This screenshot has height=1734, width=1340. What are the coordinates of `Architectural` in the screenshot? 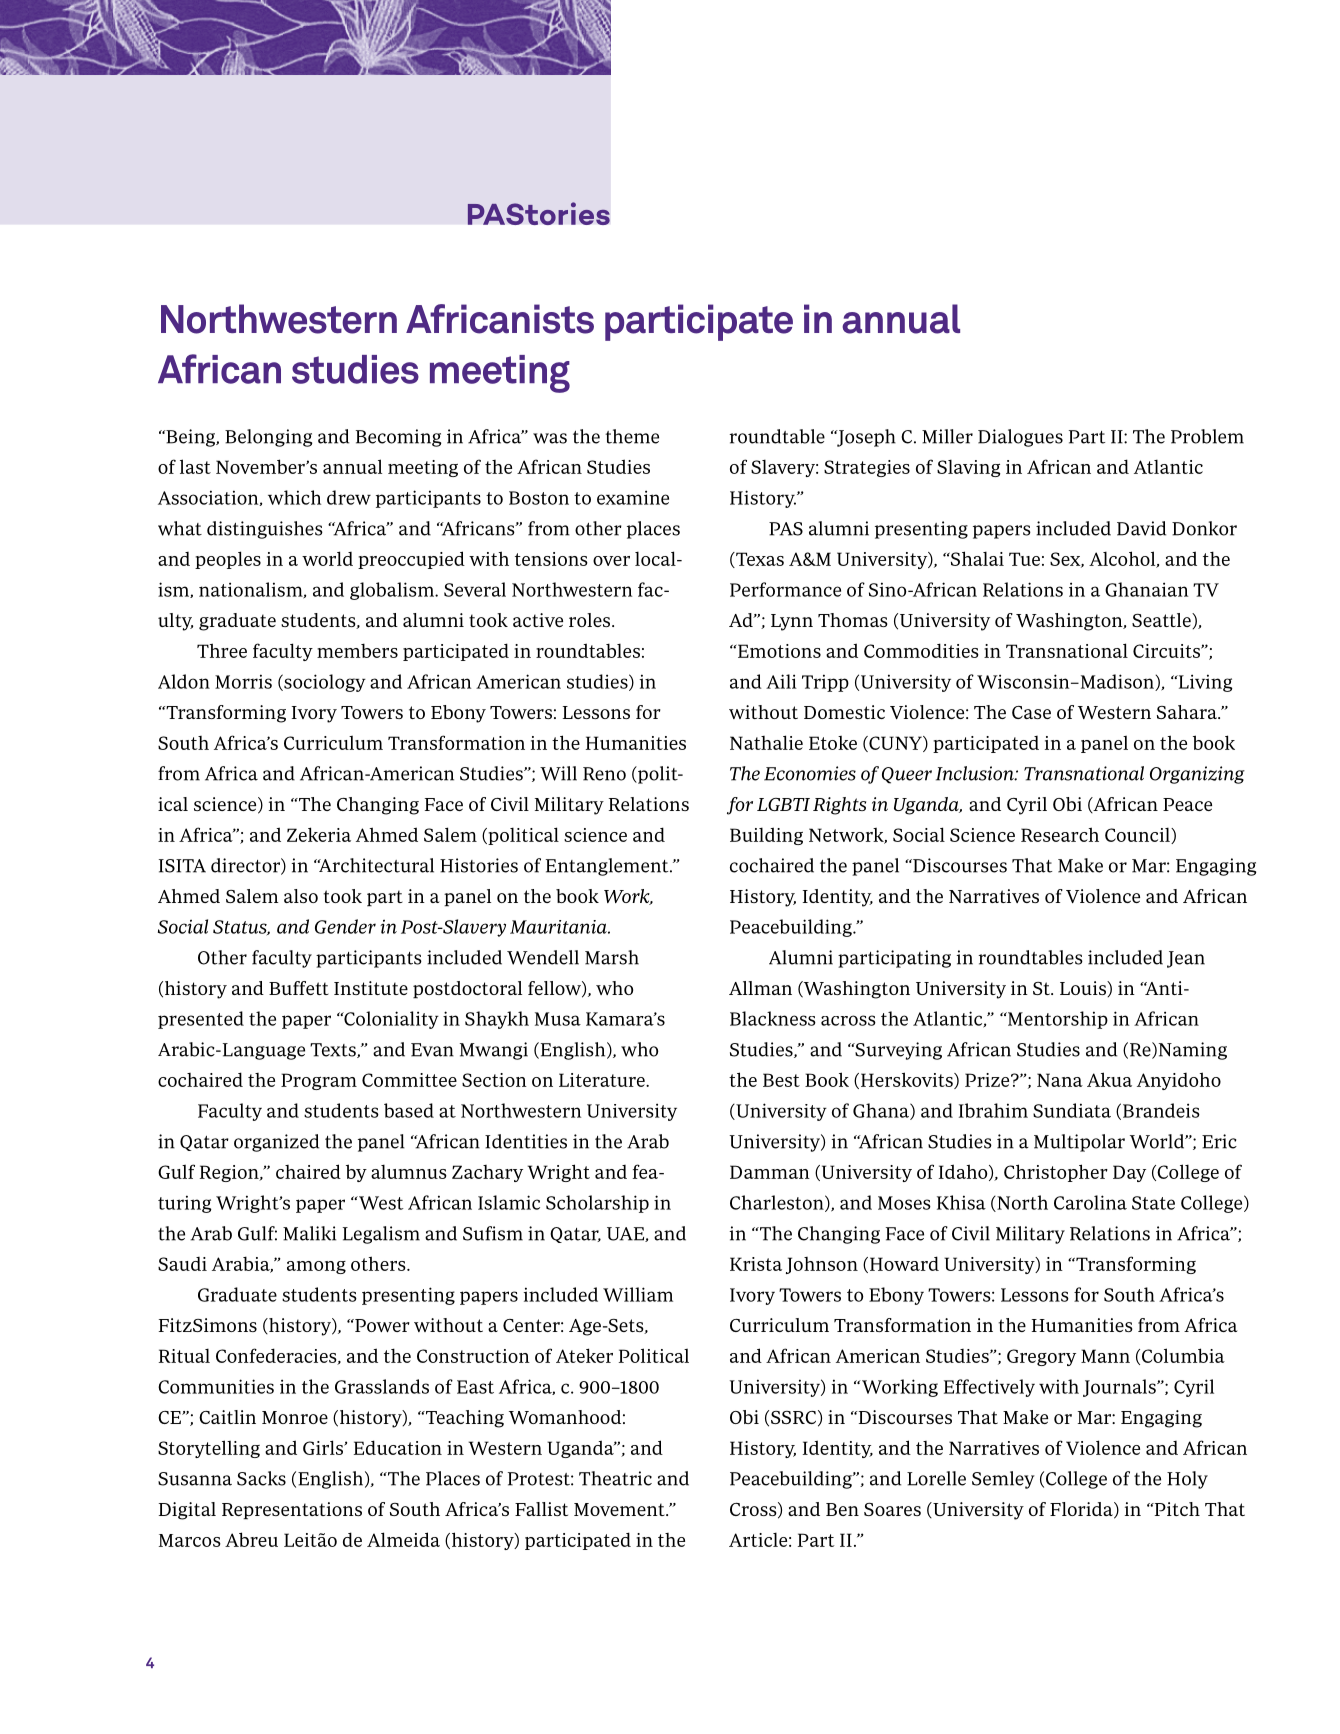 It's located at (375, 865).
